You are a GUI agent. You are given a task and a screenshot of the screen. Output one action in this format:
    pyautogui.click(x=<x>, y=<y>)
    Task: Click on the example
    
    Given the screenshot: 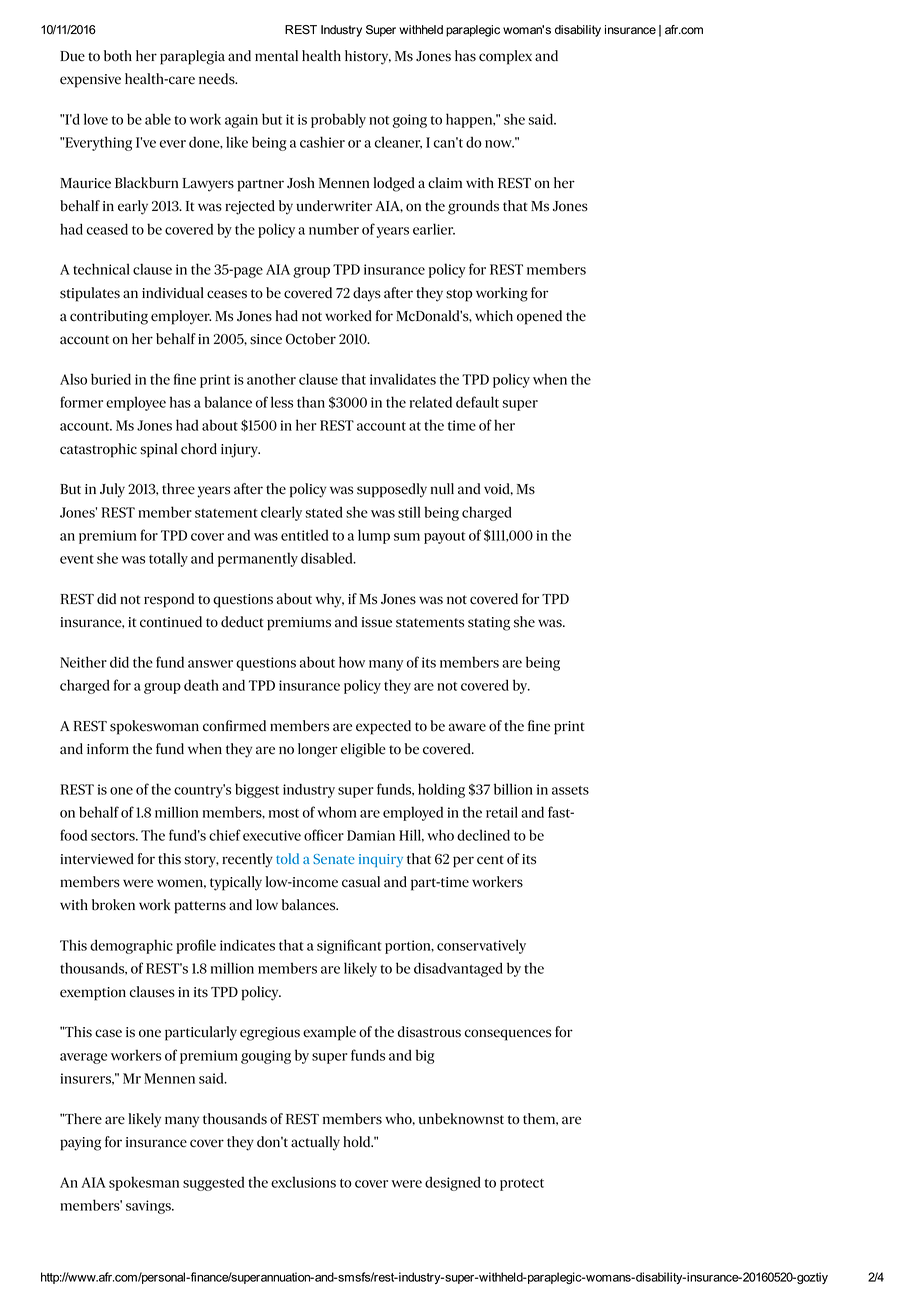 What is the action you would take?
    pyautogui.click(x=329, y=1033)
